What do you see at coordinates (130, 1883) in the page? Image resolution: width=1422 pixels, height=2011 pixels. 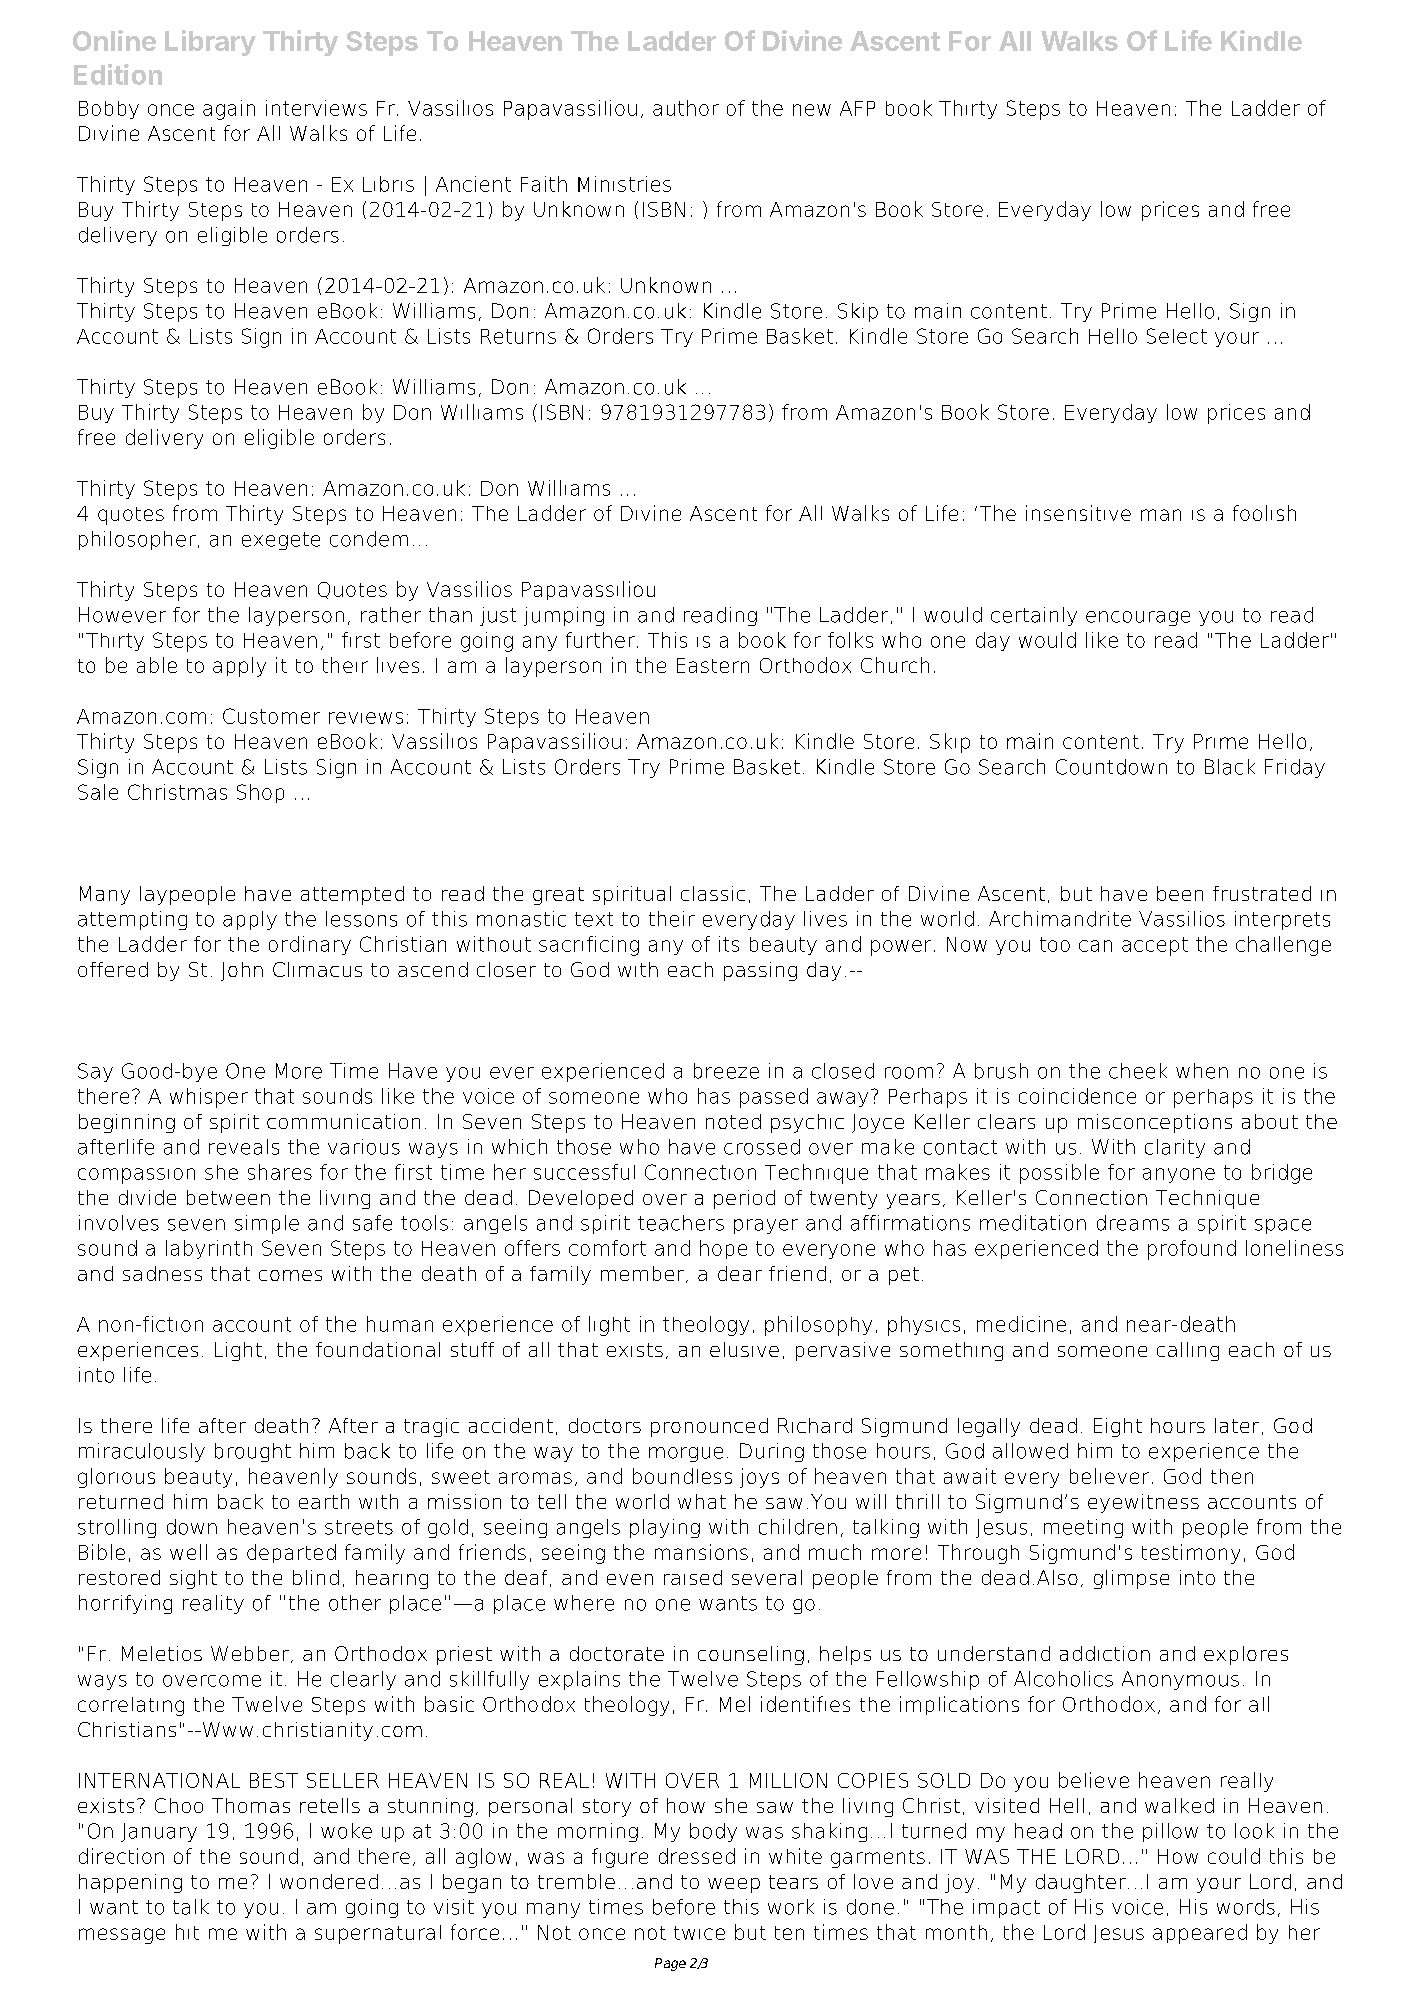 I see `happening` at bounding box center [130, 1883].
